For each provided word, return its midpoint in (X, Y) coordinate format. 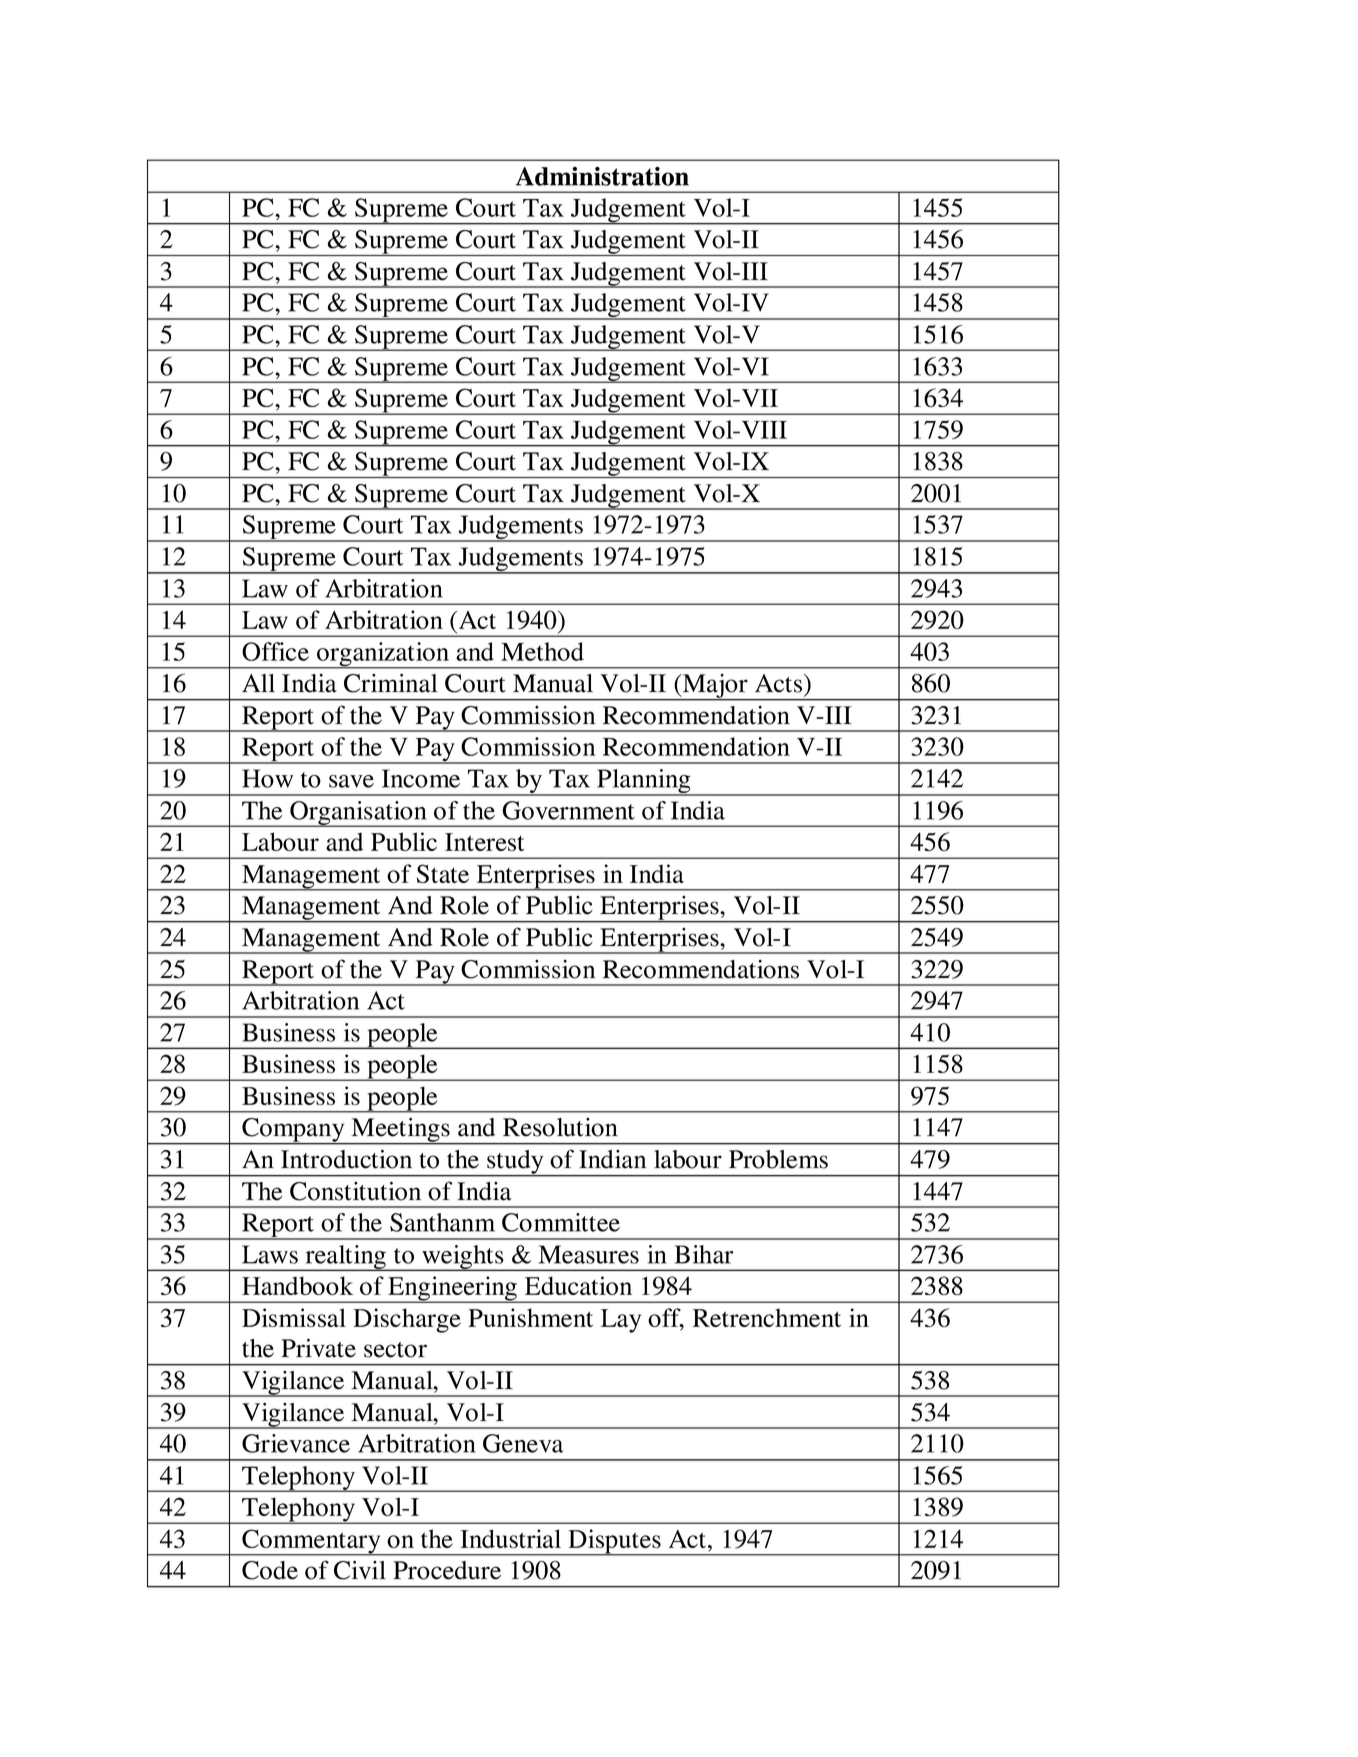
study (515, 1163)
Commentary (311, 1542)
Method (542, 651)
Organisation (358, 814)
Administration (602, 176)
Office (275, 651)
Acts (780, 683)
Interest (484, 842)
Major (715, 687)
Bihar (704, 1254)
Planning (644, 782)
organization (383, 655)
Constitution (355, 1191)
